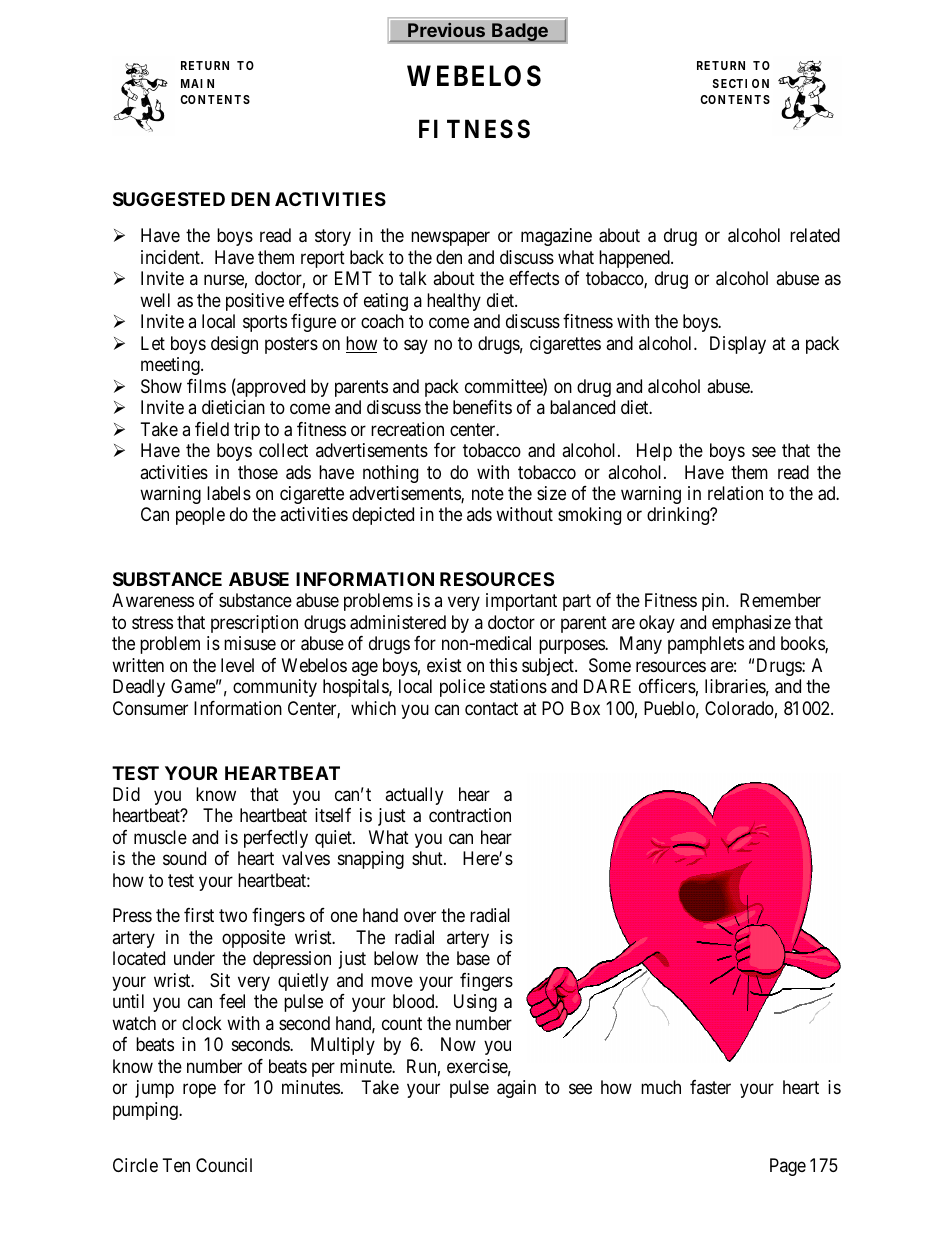 The width and height of the screenshot is (952, 1233). I want to click on relation, so click(735, 493).
